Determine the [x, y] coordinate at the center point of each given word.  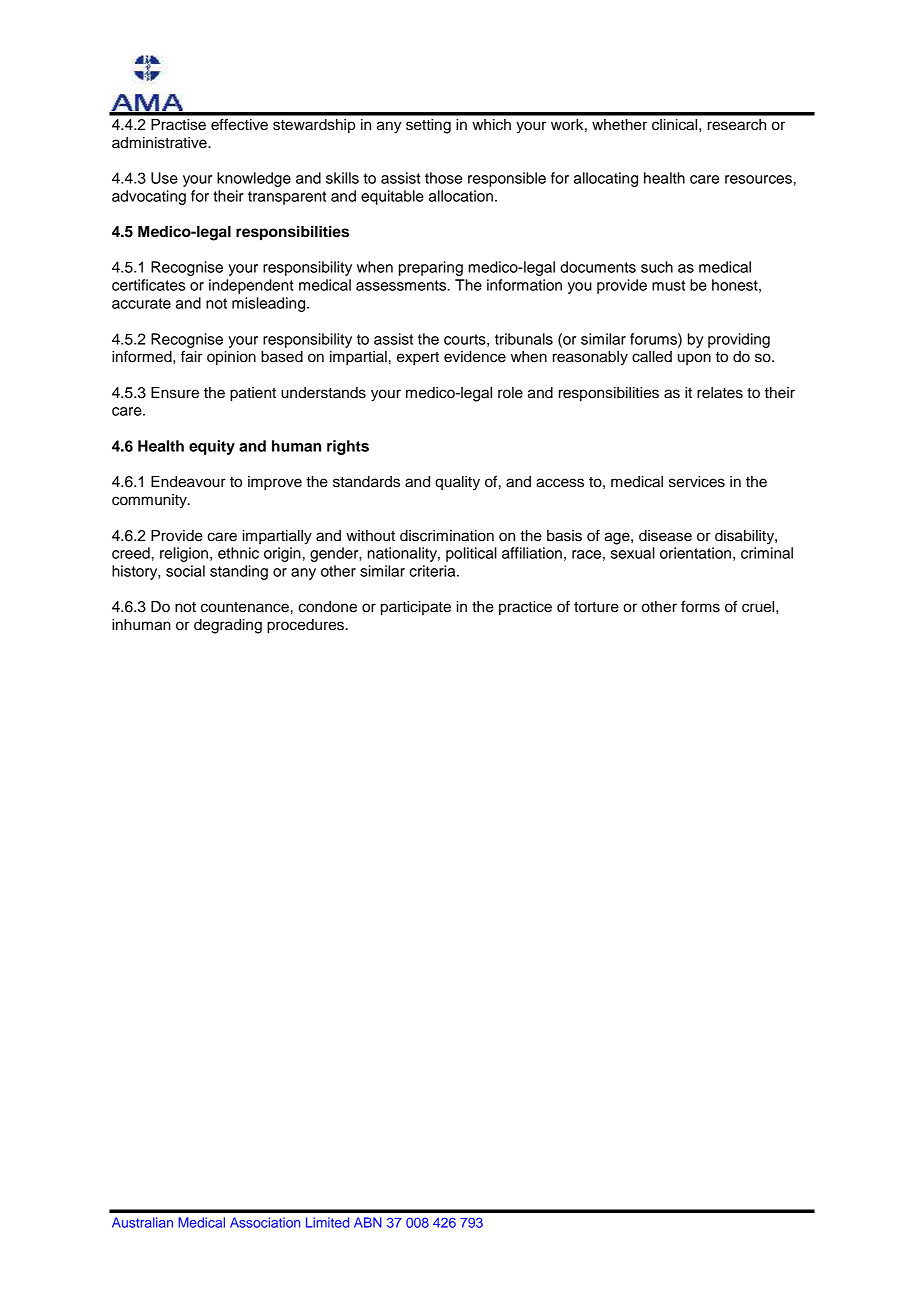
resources [758, 179]
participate [416, 608]
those [443, 178]
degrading [228, 626]
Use [164, 178]
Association [265, 1222]
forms [700, 606]
